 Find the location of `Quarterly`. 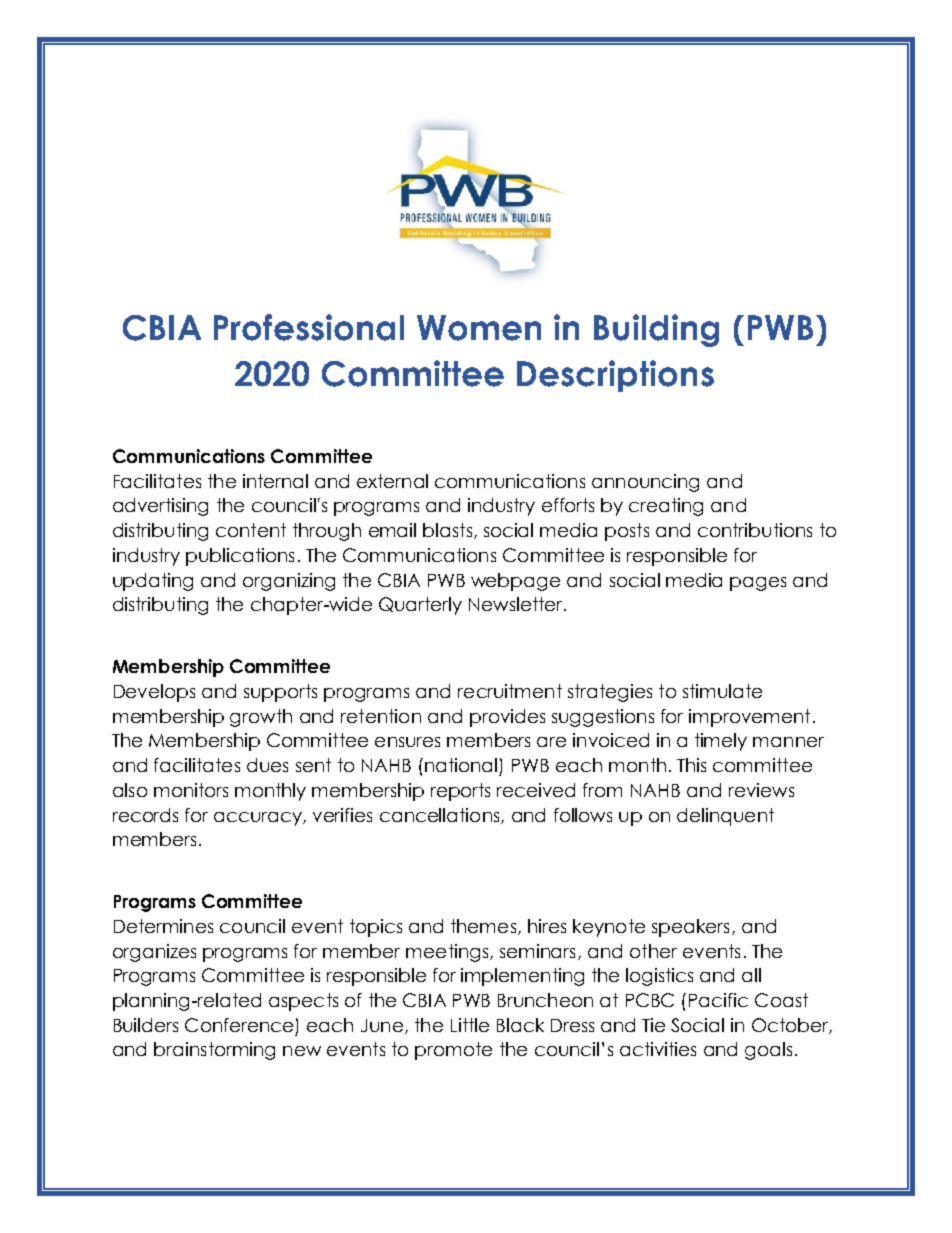

Quarterly is located at coordinates (420, 606).
